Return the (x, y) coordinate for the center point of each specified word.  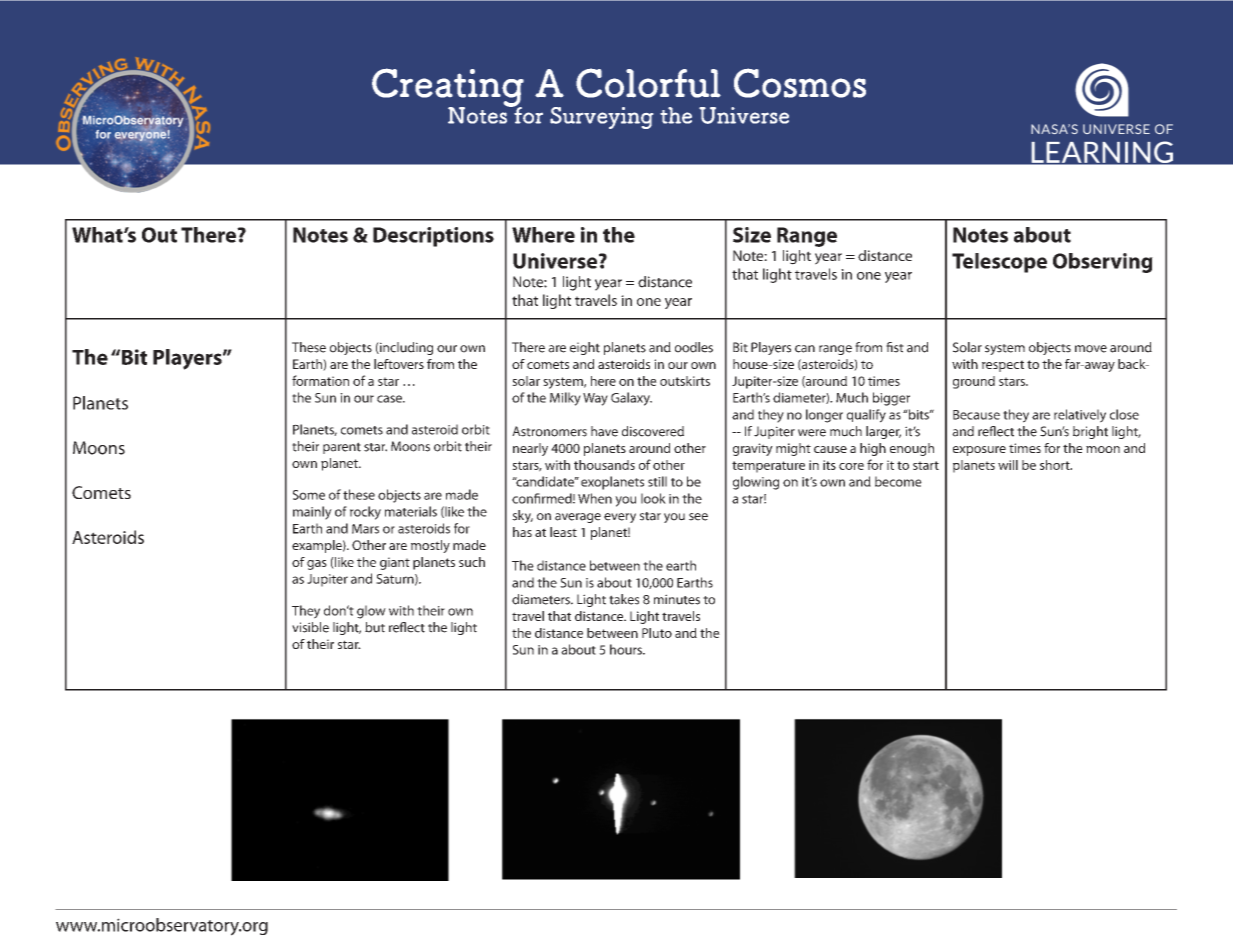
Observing (1103, 263)
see (698, 517)
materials (411, 511)
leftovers (399, 364)
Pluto (657, 633)
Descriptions (433, 237)
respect (1003, 366)
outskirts (685, 381)
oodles (694, 347)
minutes (677, 599)
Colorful (648, 83)
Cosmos (800, 83)
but (375, 627)
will (1008, 465)
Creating (448, 88)
